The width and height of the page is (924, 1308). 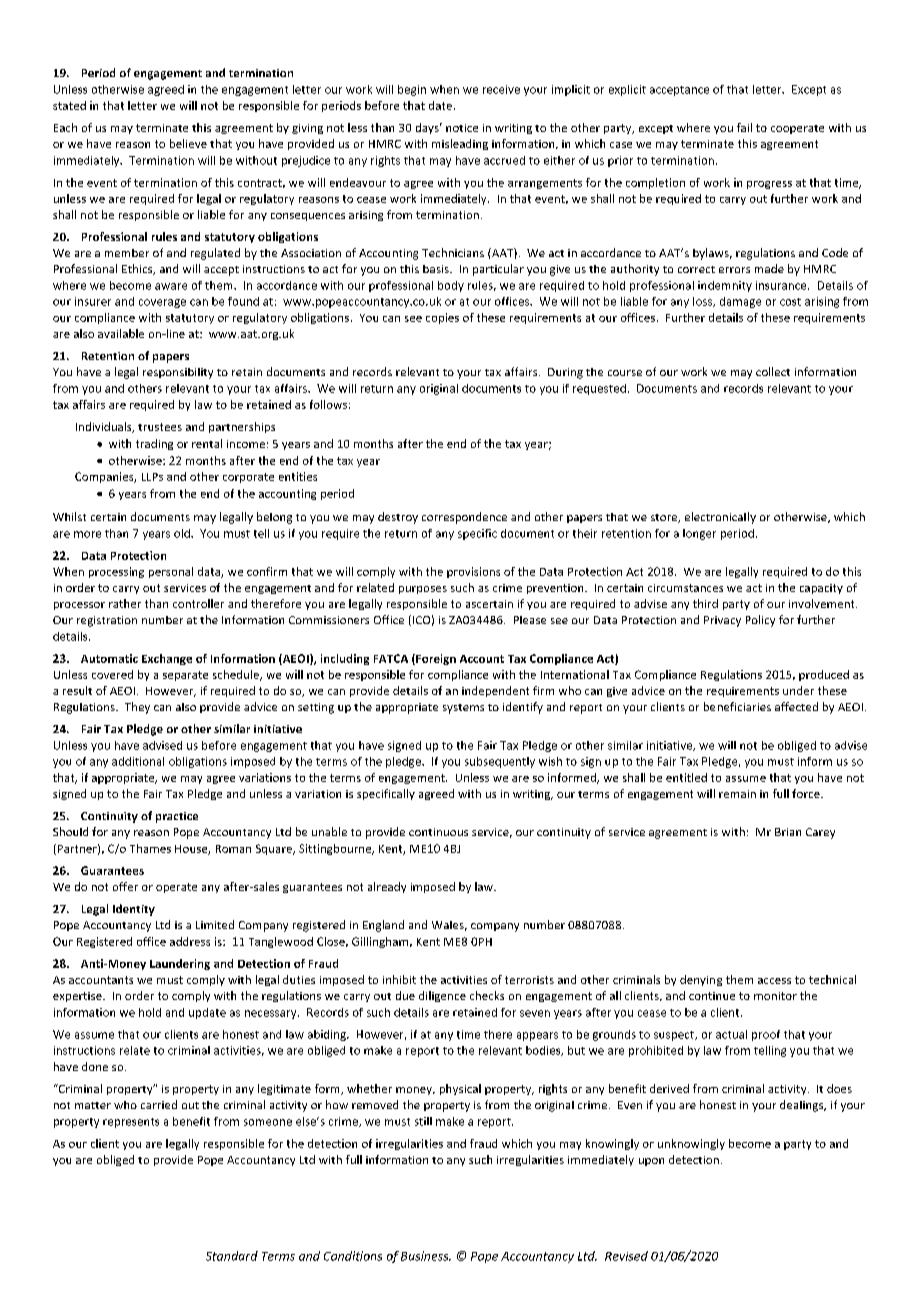 What do you see at coordinates (462, 128) in the page?
I see `notice` at bounding box center [462, 128].
